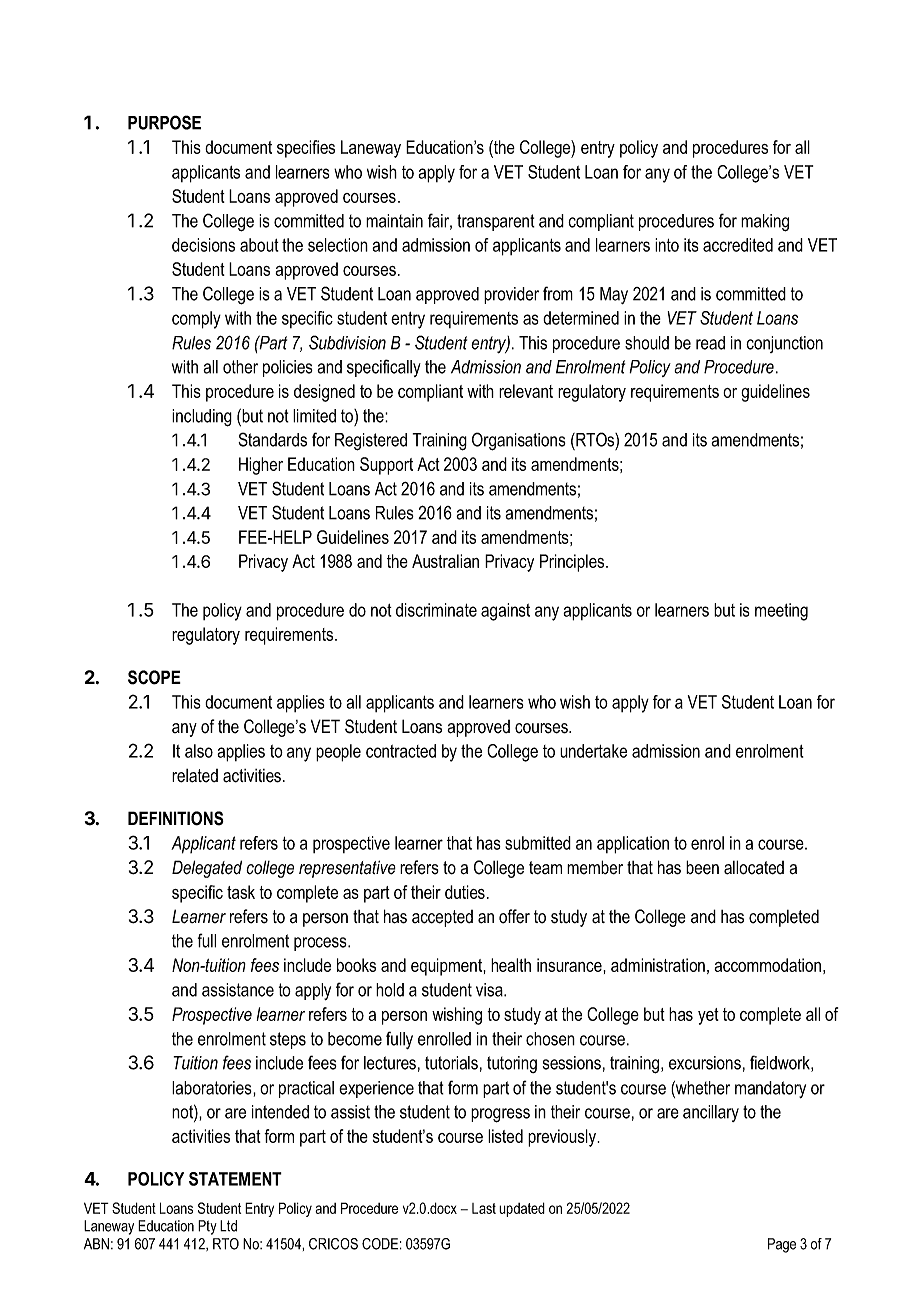  Describe the element at coordinates (436, 610) in the screenshot. I see `discriminate` at that location.
